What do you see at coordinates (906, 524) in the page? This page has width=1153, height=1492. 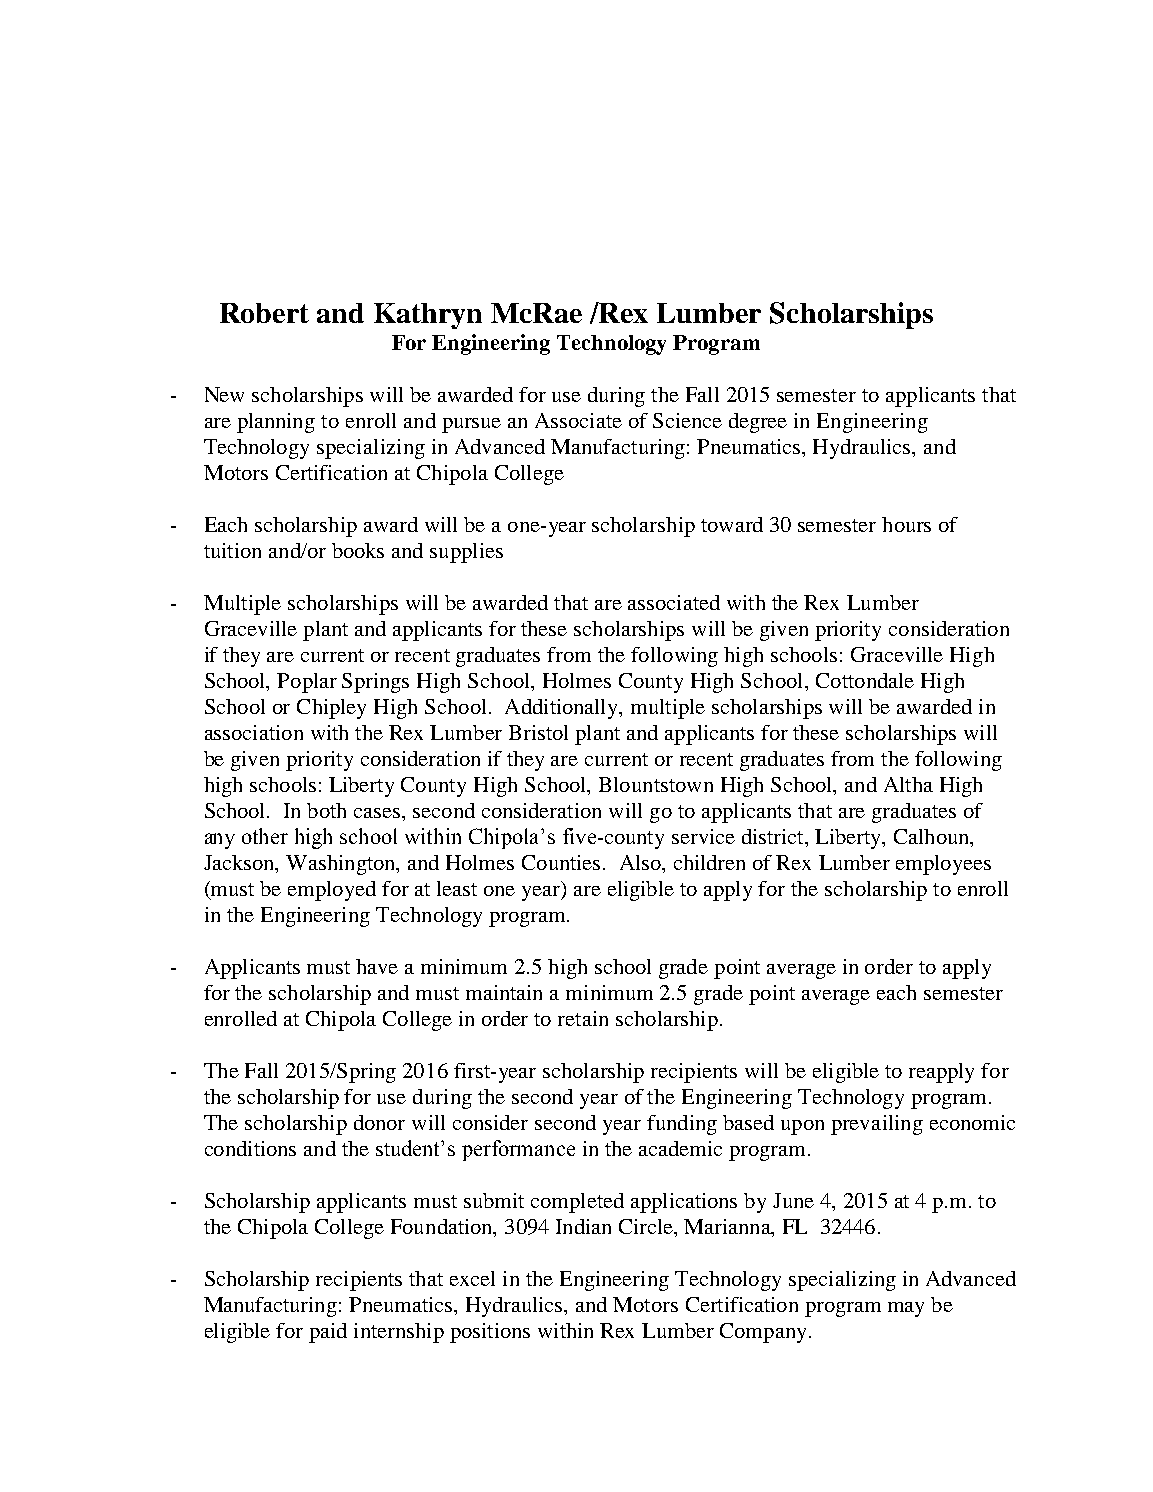 I see `hours` at bounding box center [906, 524].
